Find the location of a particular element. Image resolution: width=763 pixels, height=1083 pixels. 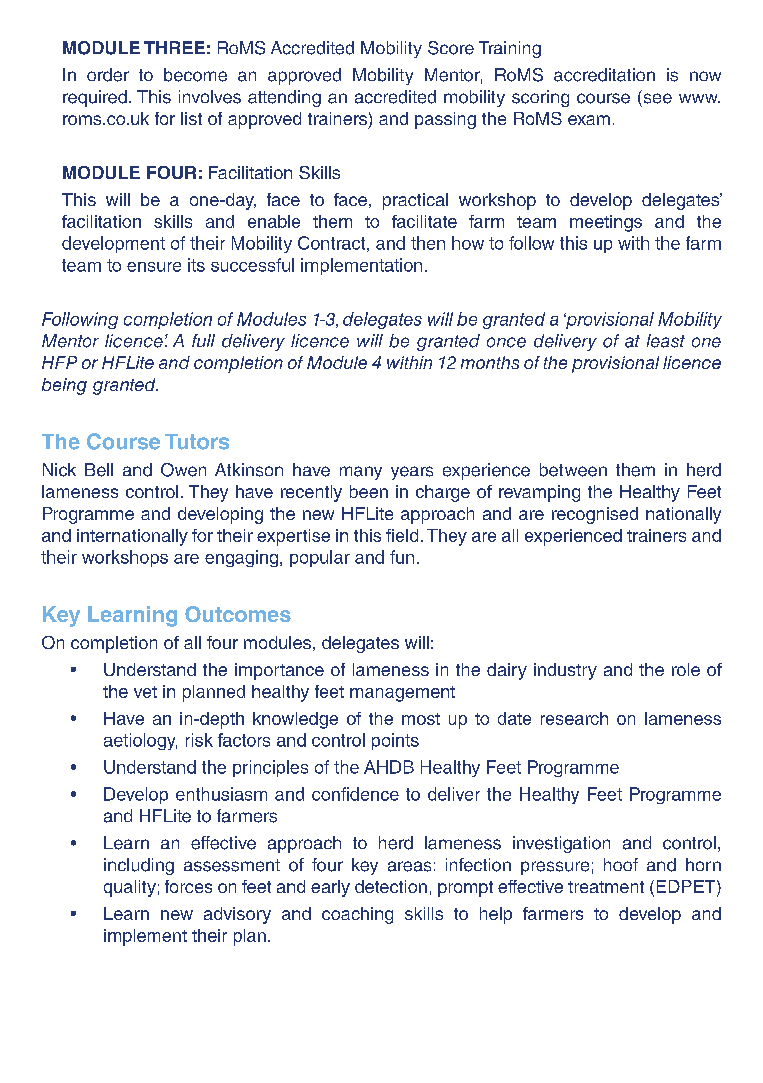

months is located at coordinates (490, 362).
